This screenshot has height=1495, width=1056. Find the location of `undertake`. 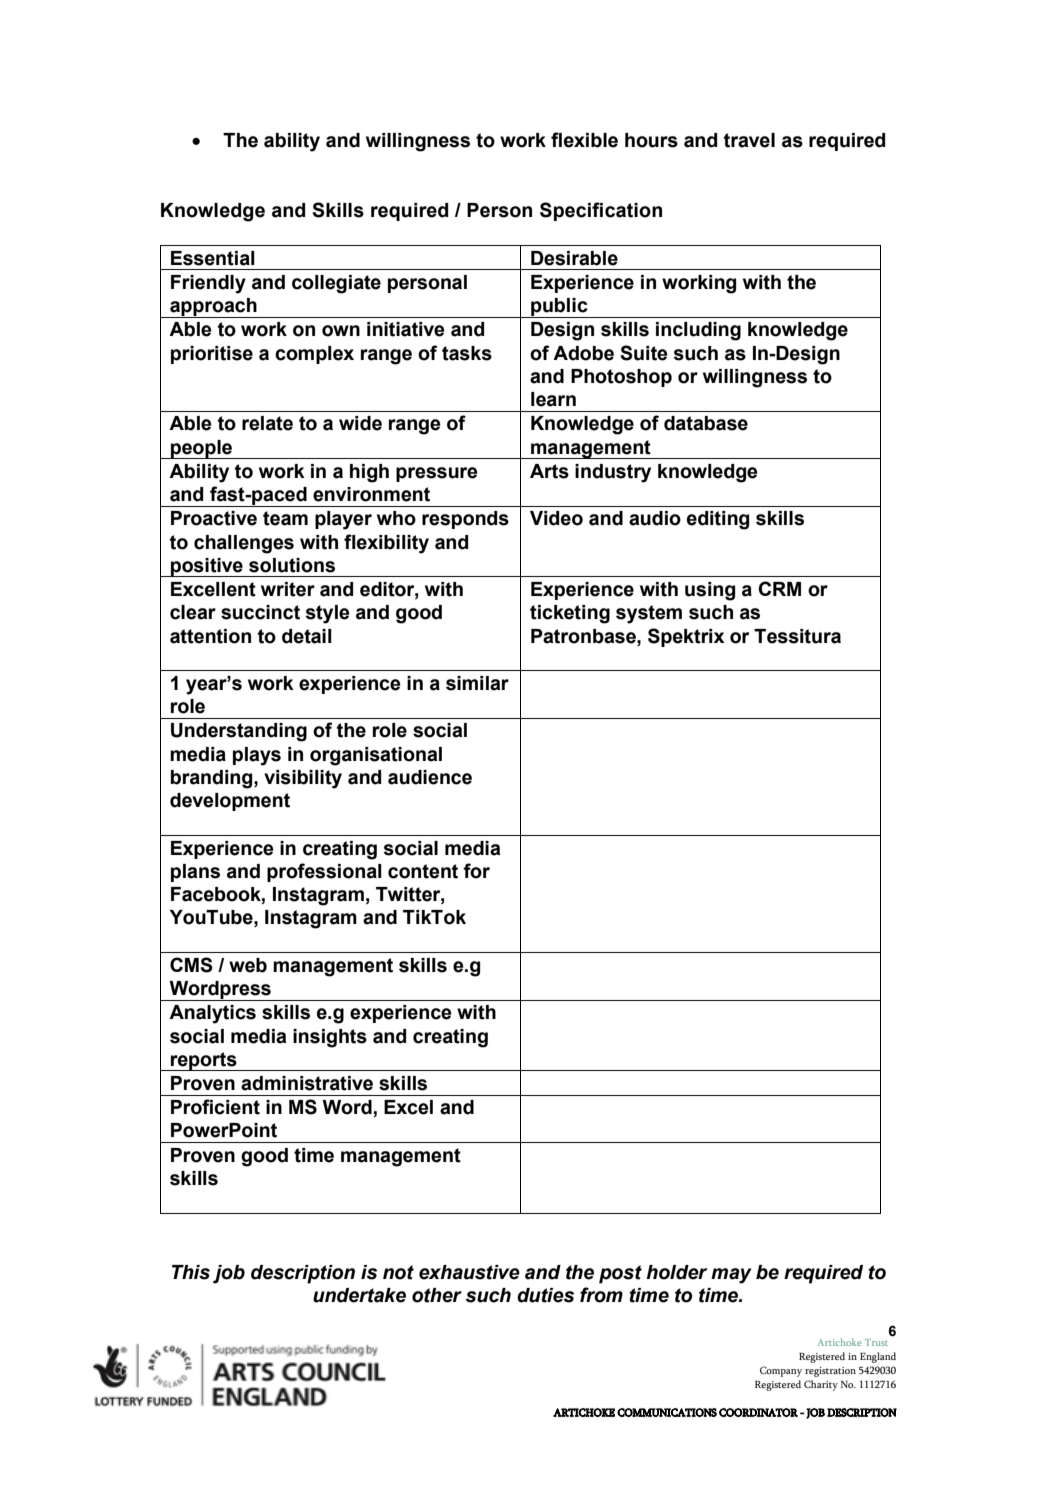

undertake is located at coordinates (359, 1295).
